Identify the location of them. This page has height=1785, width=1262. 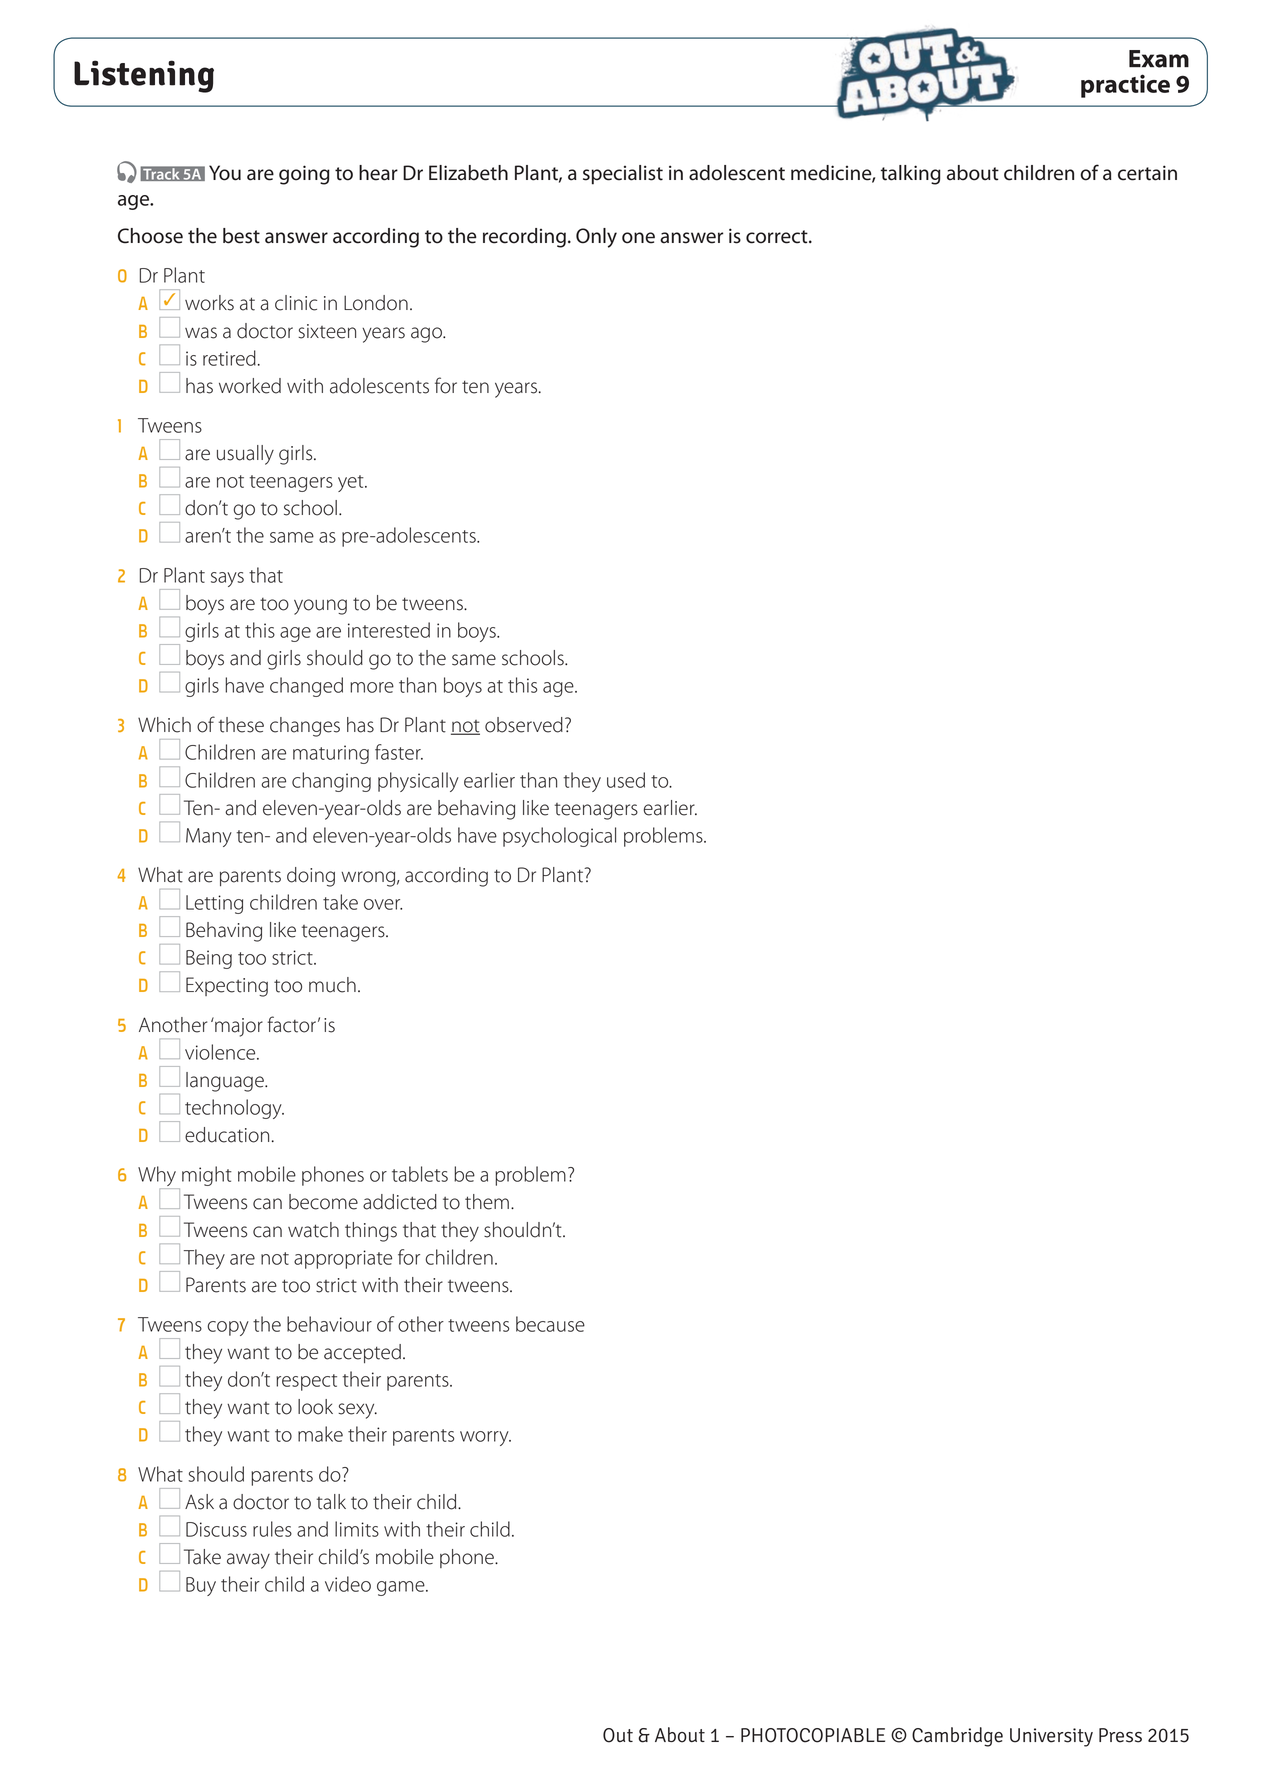
(487, 1202).
